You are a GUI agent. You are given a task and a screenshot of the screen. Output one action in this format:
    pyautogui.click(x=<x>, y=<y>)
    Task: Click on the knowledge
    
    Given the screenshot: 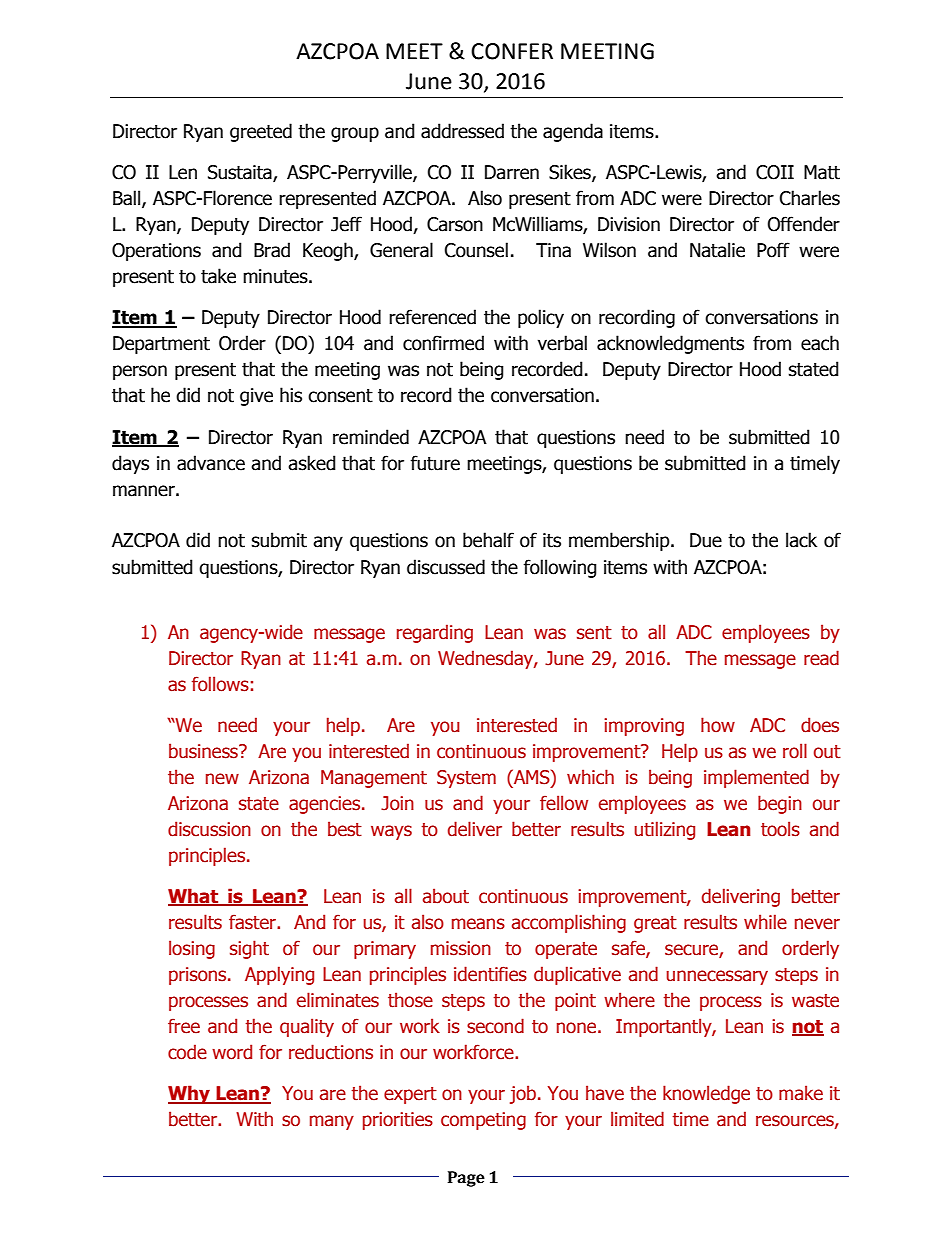 What is the action you would take?
    pyautogui.click(x=706, y=1094)
